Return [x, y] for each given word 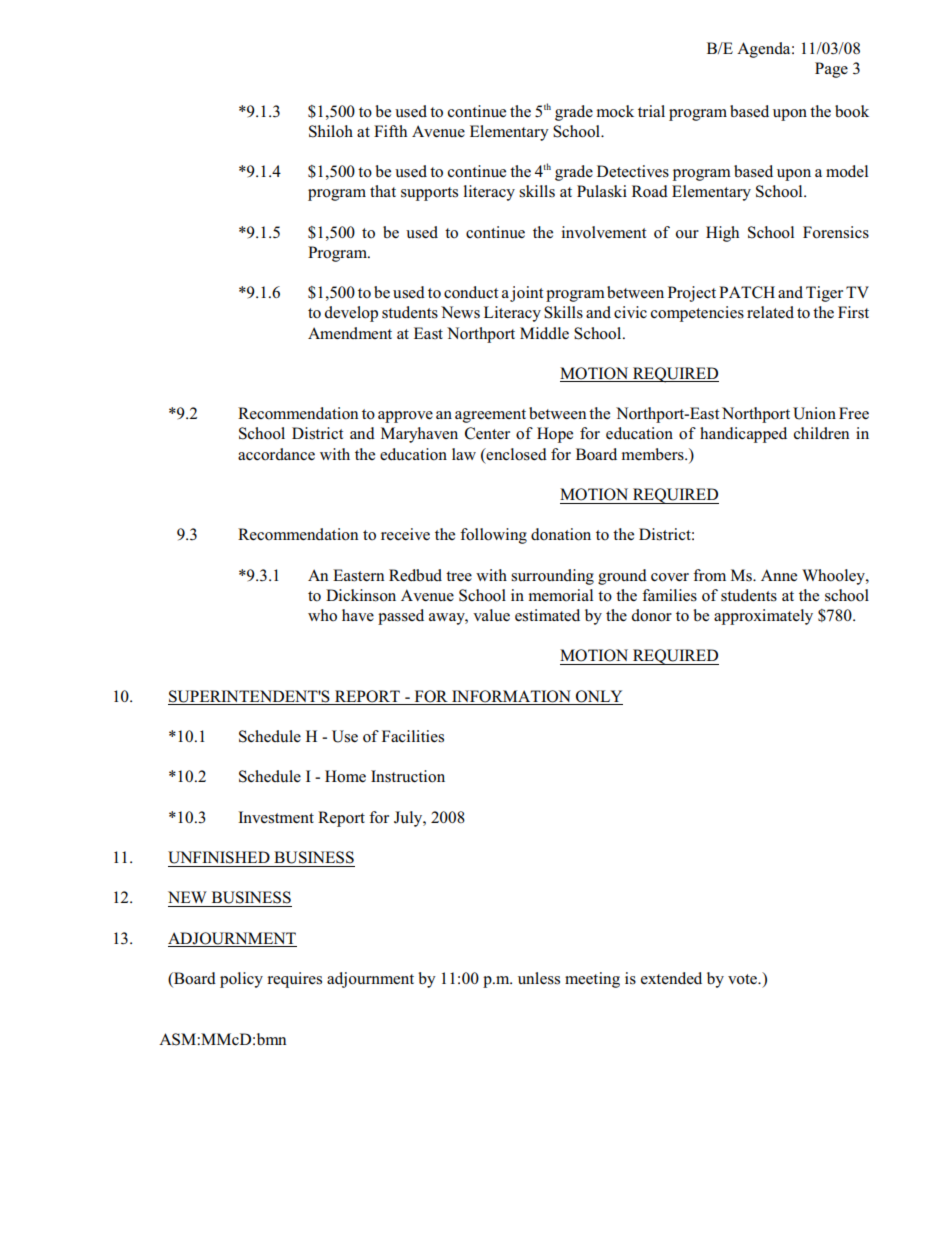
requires [294, 980]
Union [814, 413]
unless [539, 978]
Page [831, 70]
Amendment [350, 333]
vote [744, 979]
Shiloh [331, 131]
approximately [763, 617]
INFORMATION [511, 696]
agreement [490, 416]
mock [615, 111]
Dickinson [361, 595]
